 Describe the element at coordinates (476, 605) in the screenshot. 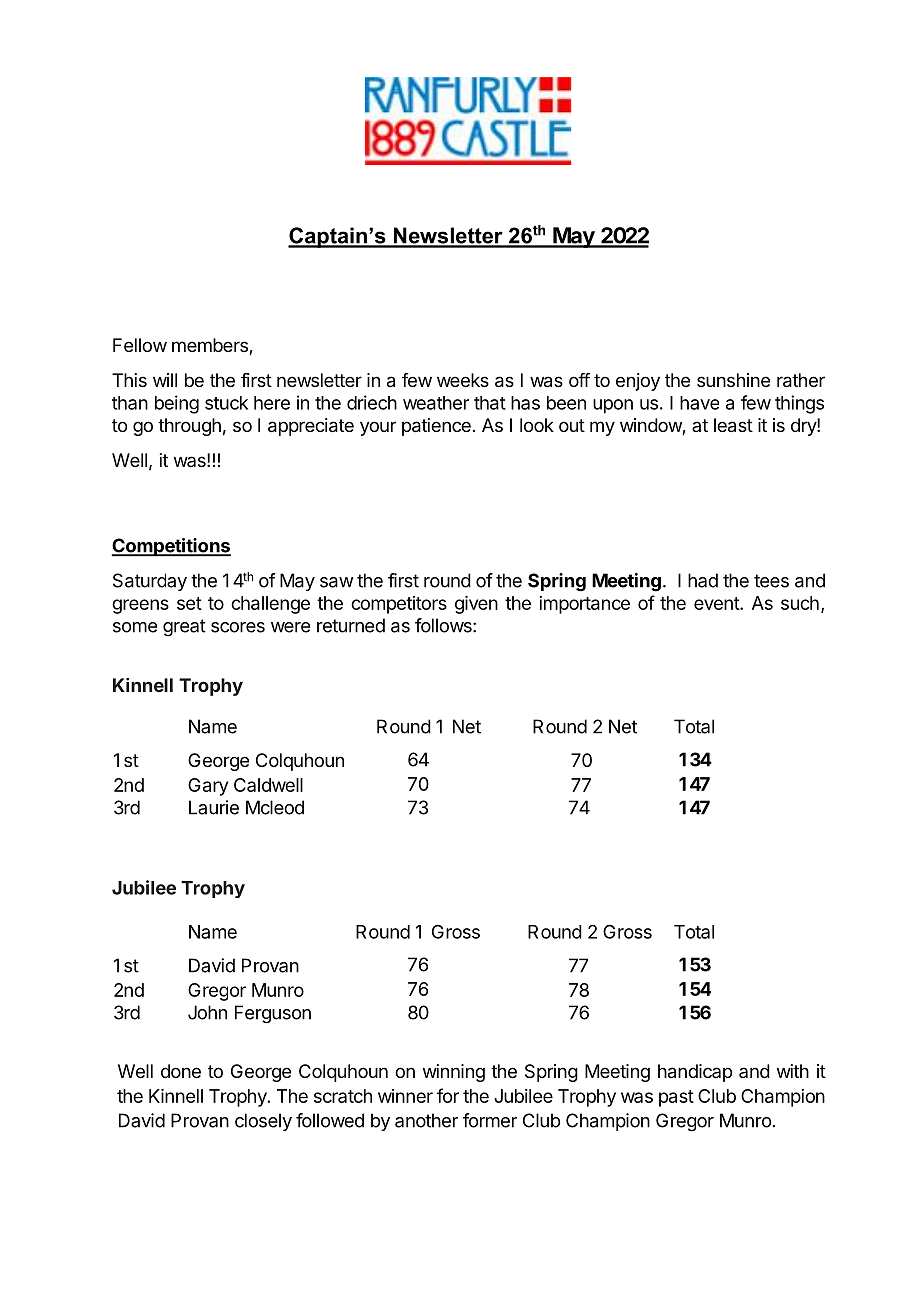

I see `given` at that location.
